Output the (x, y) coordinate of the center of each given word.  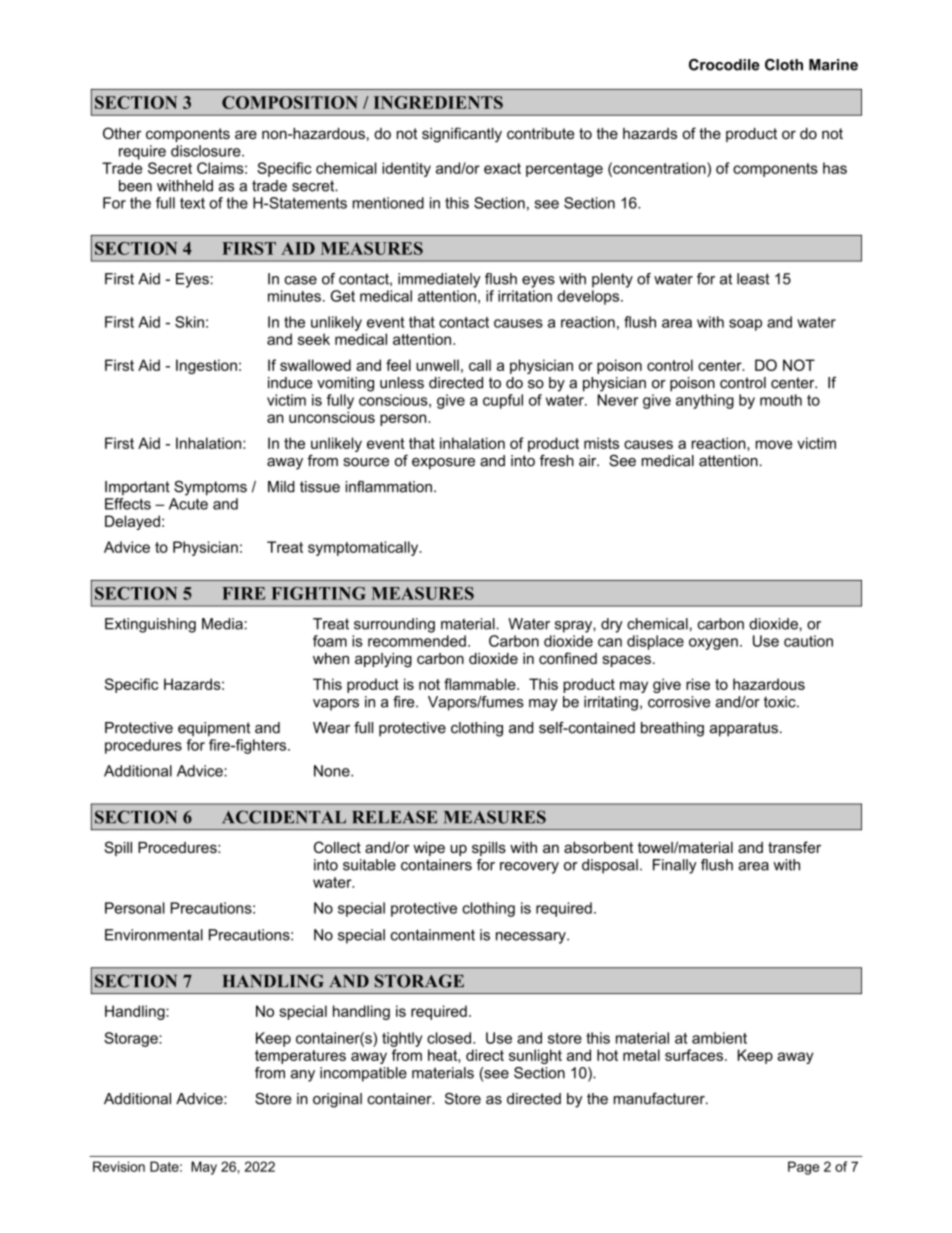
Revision (119, 1166)
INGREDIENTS (438, 102)
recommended (417, 641)
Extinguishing (150, 625)
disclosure (207, 151)
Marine (833, 65)
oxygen (713, 644)
